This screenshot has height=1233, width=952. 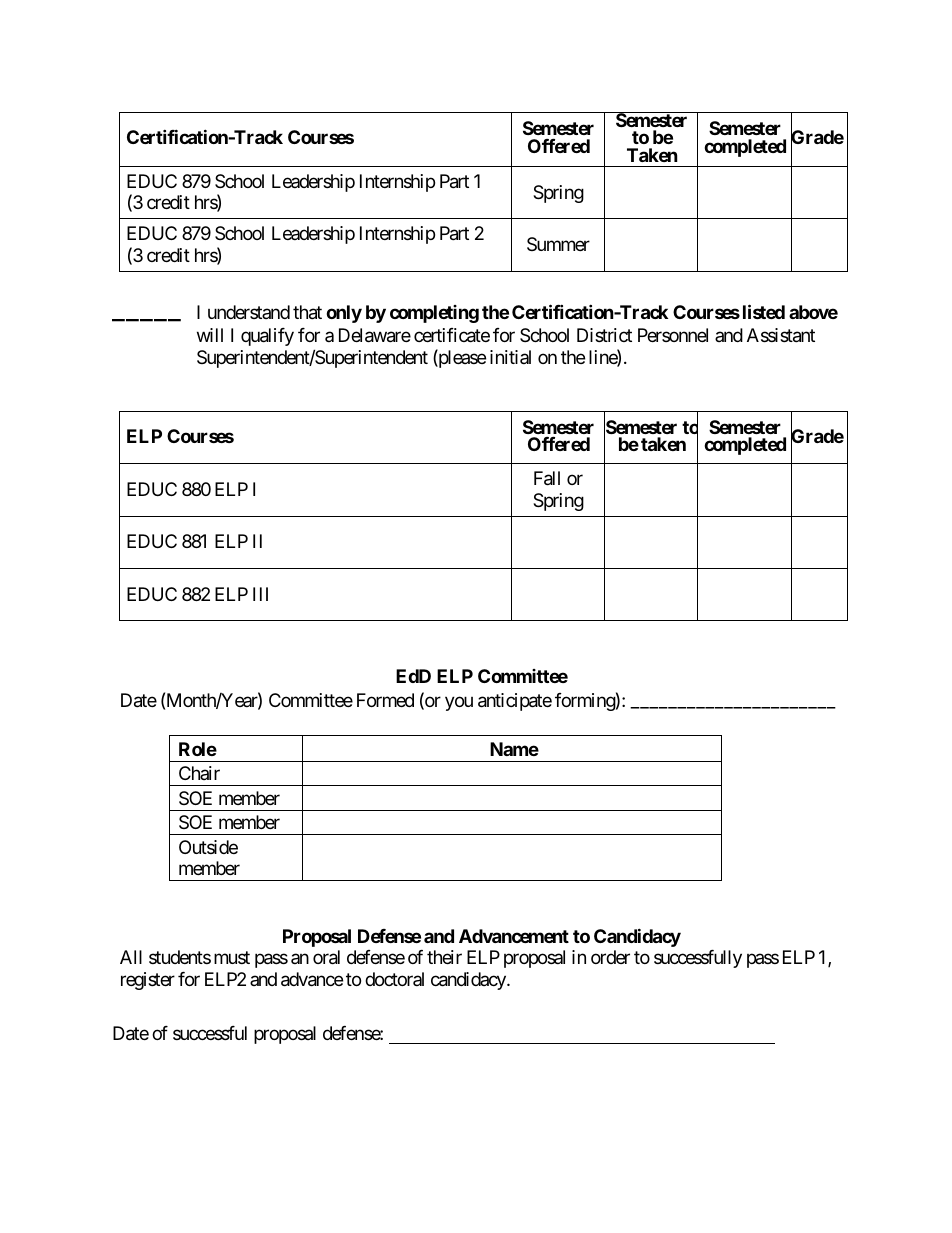 What do you see at coordinates (385, 700) in the screenshot?
I see `Formed` at bounding box center [385, 700].
